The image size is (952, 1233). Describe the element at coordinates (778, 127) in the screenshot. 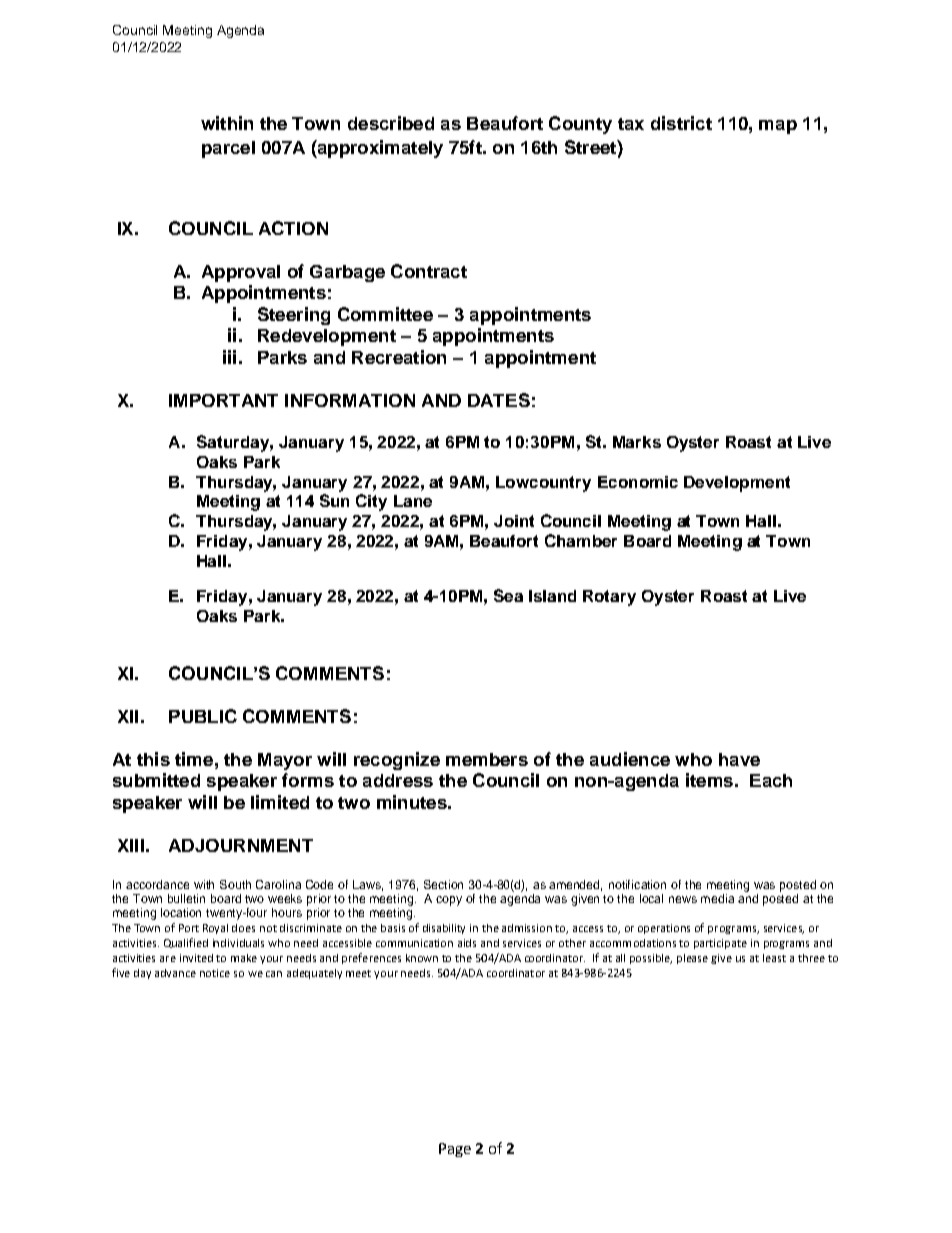

I see `map` at that location.
